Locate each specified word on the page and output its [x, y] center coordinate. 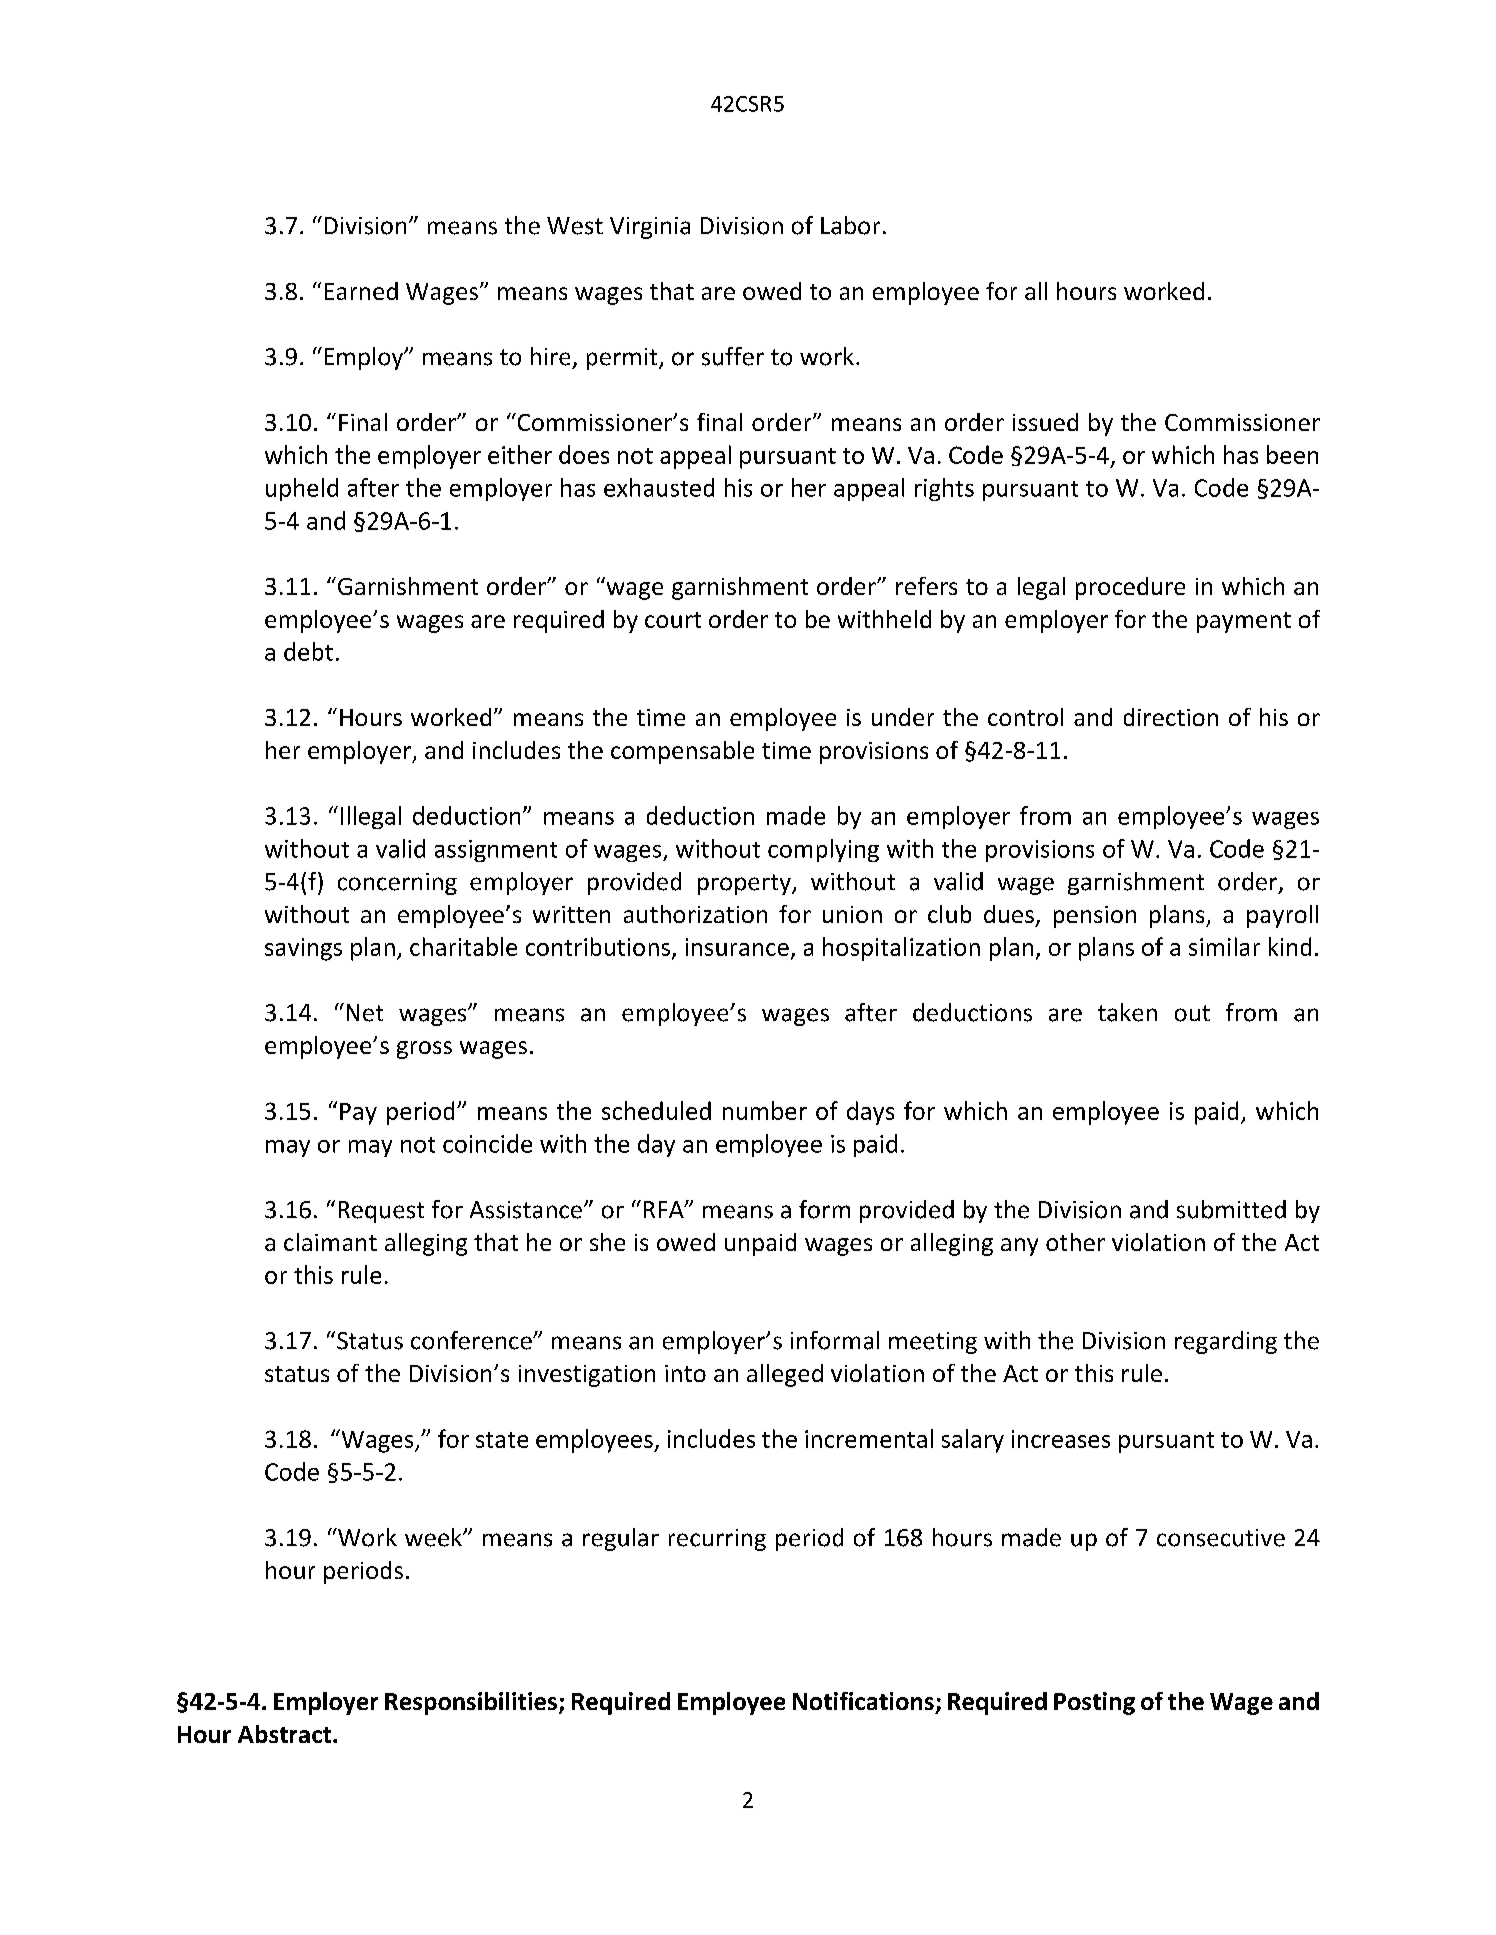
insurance [737, 947]
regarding [1226, 1342]
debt [308, 651]
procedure [1130, 588]
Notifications [863, 1701]
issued [1045, 422]
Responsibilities [472, 1703]
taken [1127, 1012]
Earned [361, 291]
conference [472, 1340]
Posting [1094, 1703]
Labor [850, 225]
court [673, 620]
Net [365, 1013]
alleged [785, 1375]
